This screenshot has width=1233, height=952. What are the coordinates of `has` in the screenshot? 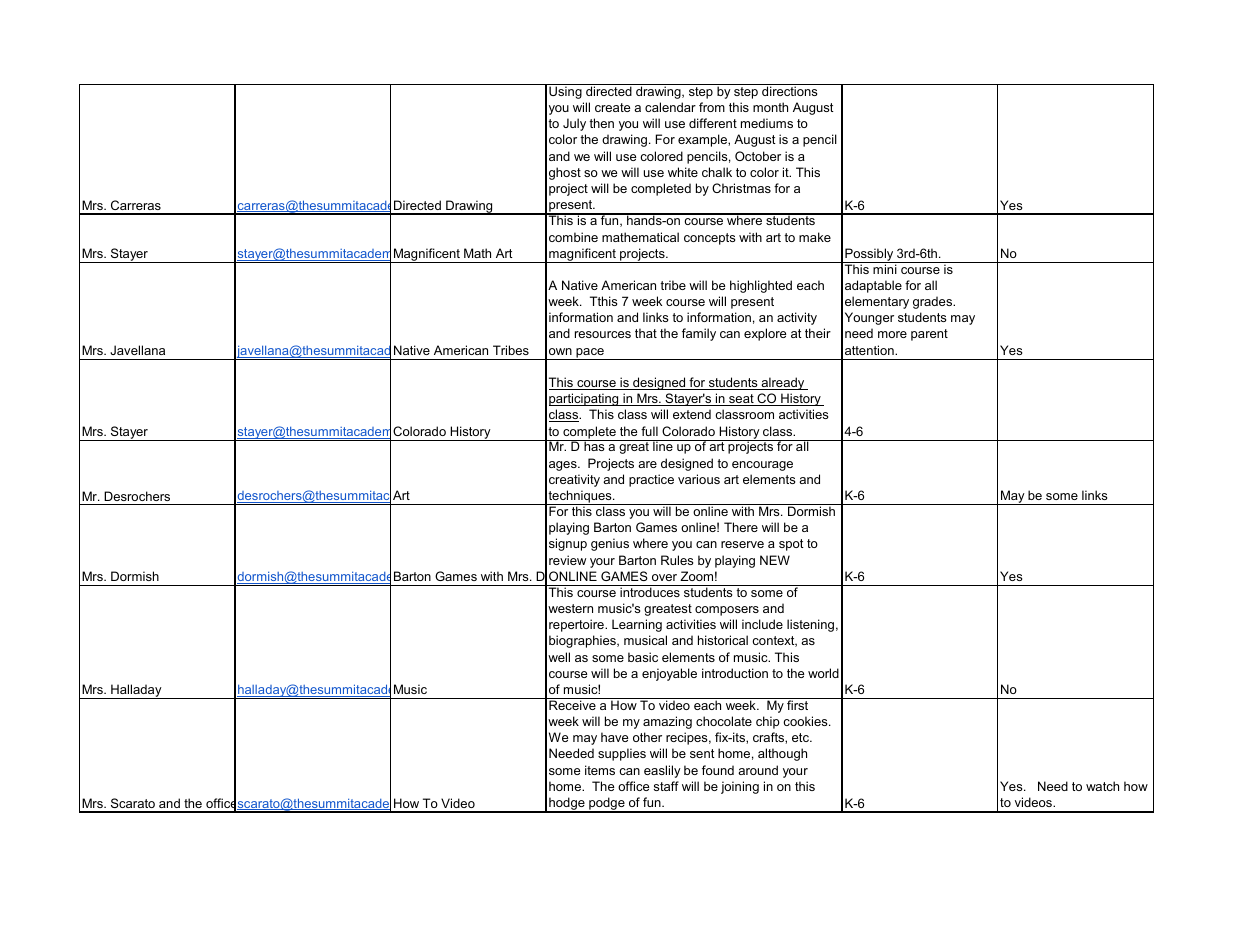 It's located at (594, 445).
